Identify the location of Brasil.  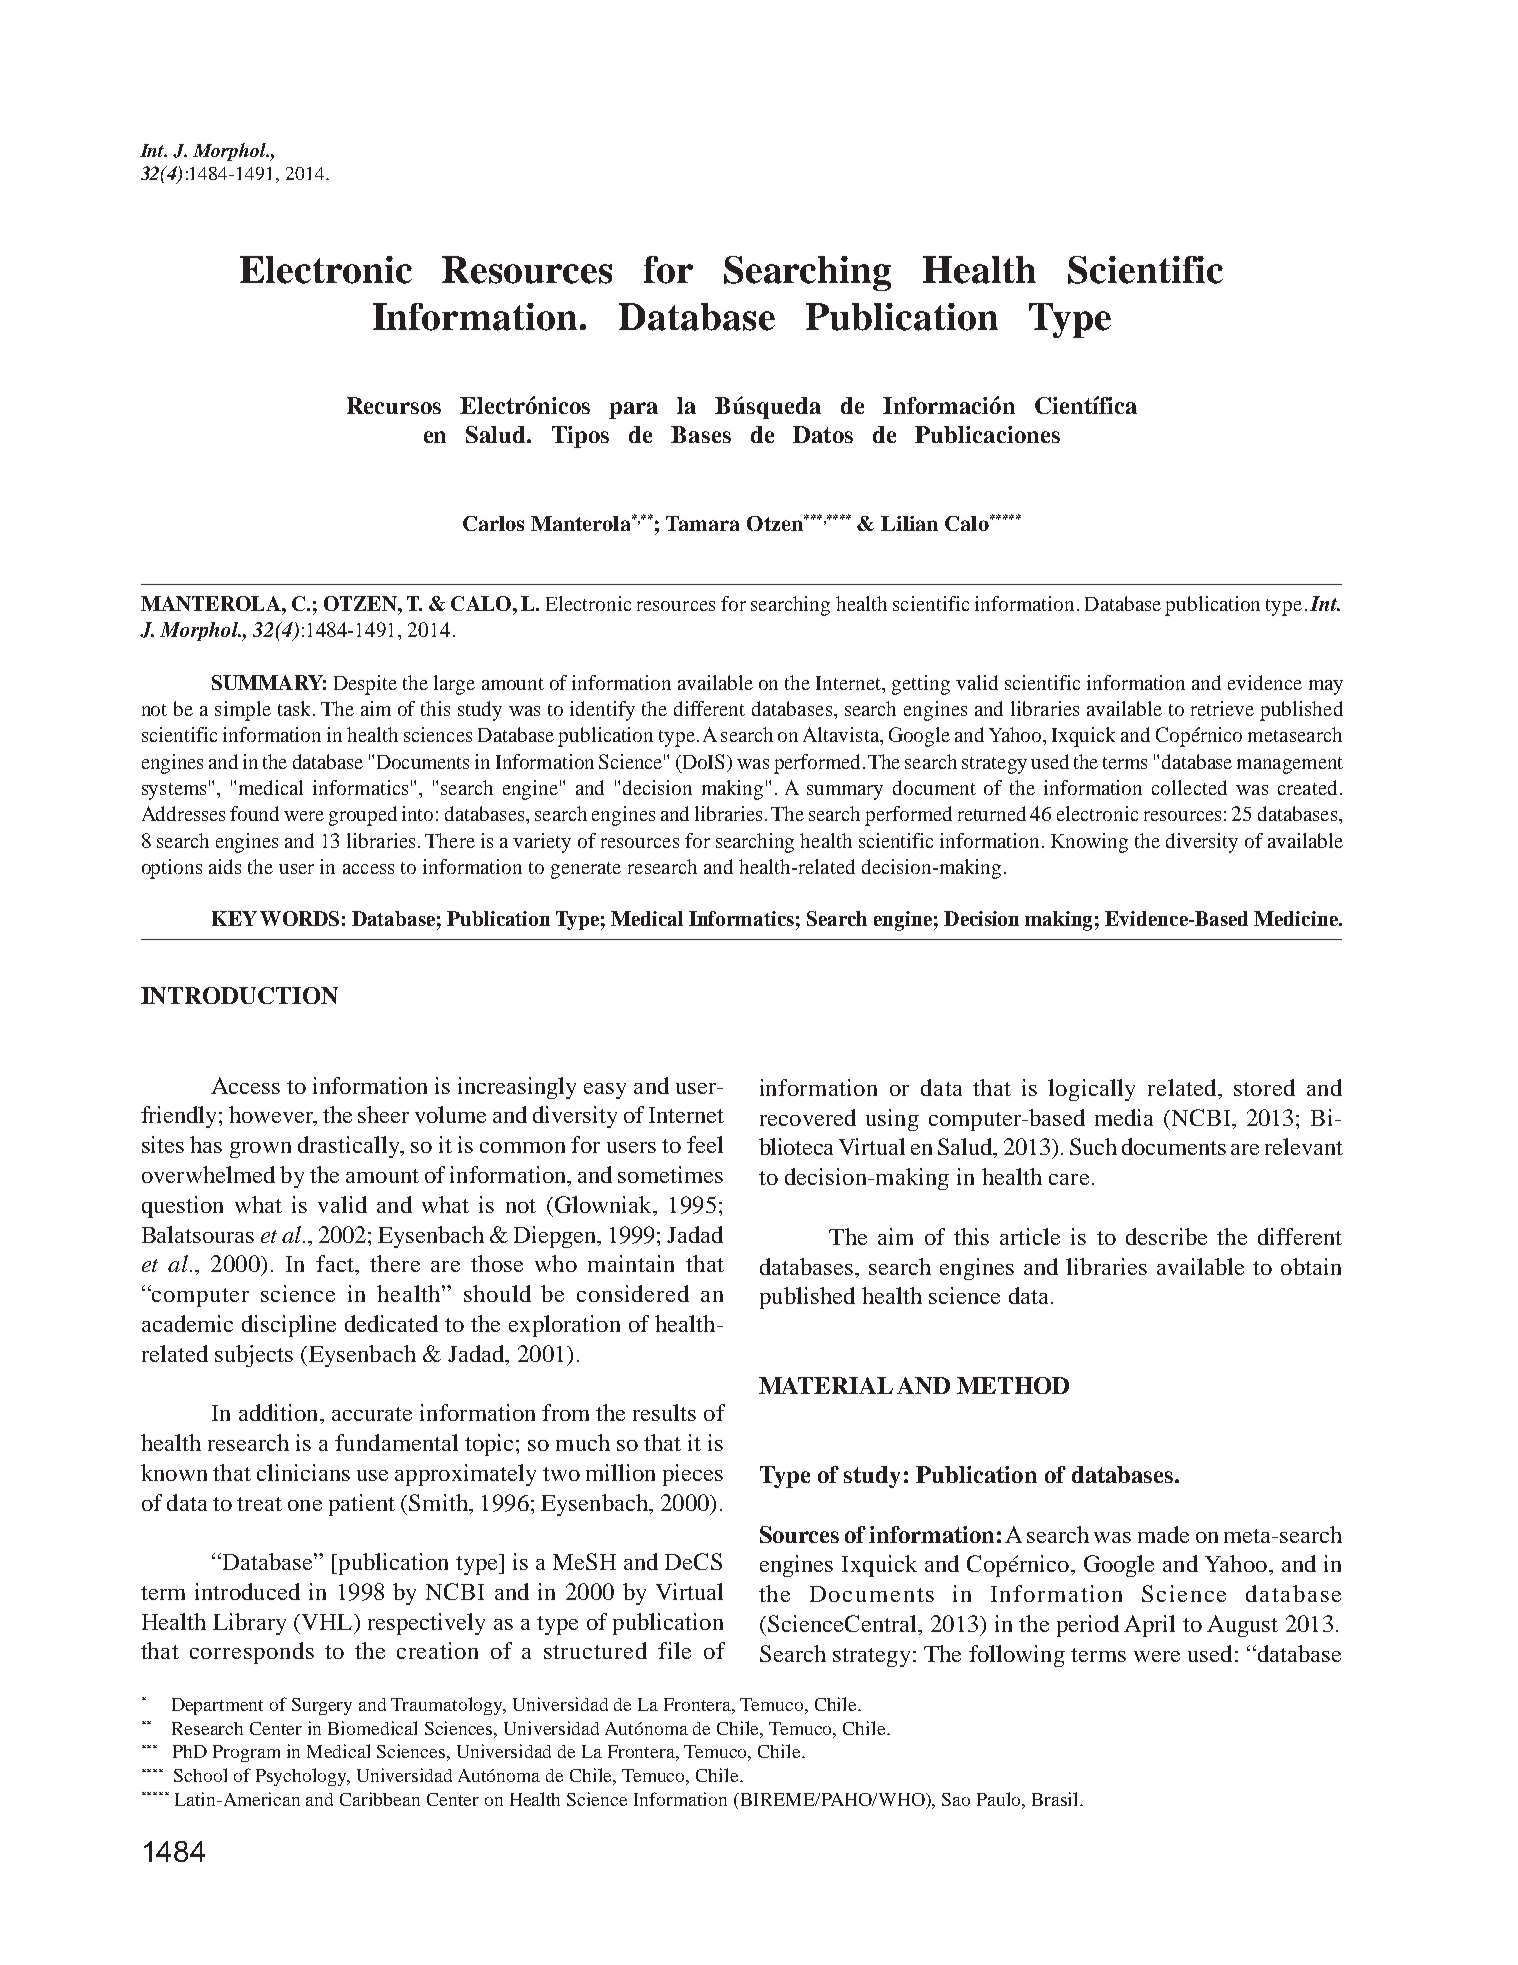
(1057, 1799).
